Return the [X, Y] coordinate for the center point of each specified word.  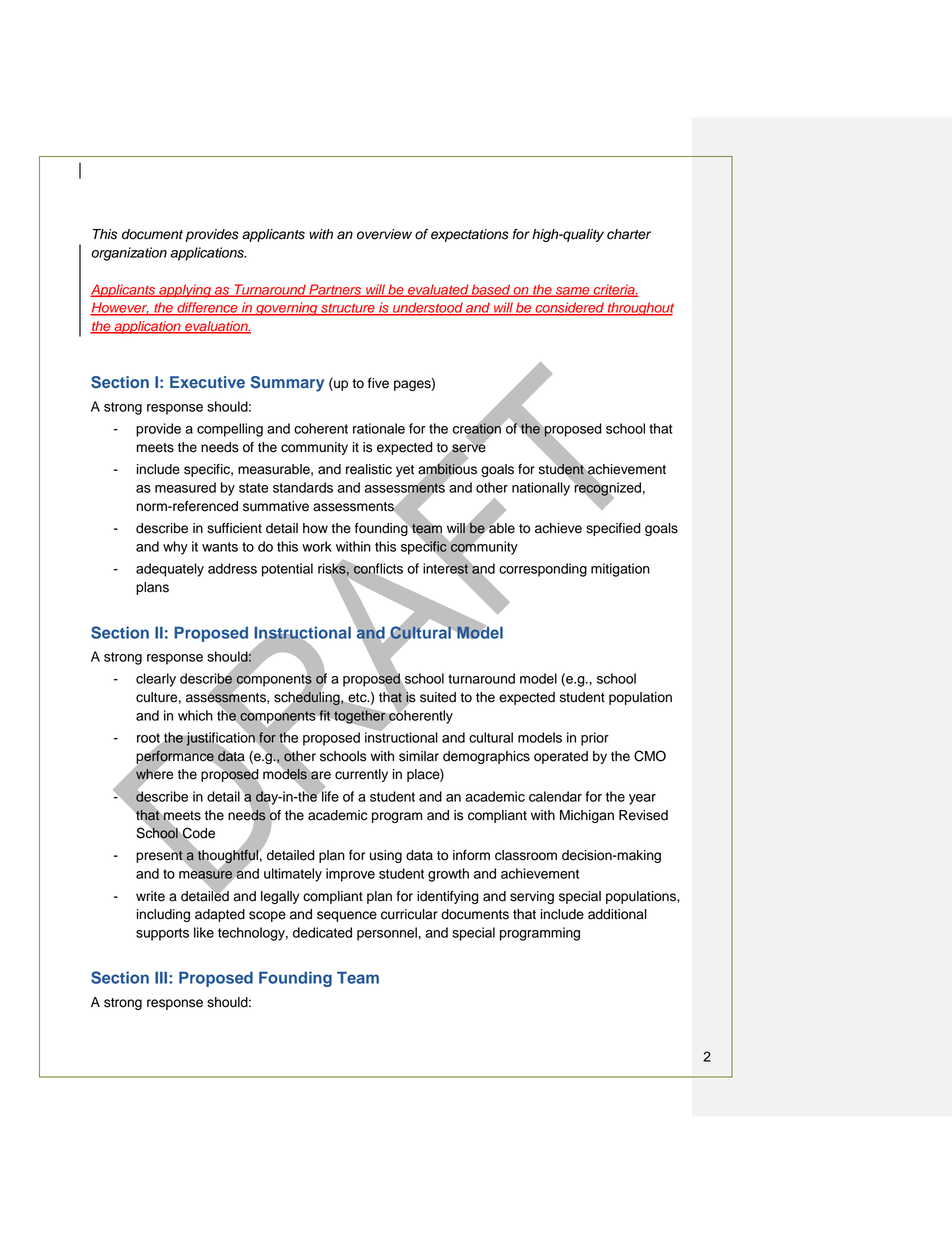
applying [185, 291]
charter [629, 234]
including [163, 915]
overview [384, 234]
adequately [170, 570]
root [149, 739]
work [317, 546]
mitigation [620, 570]
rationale [379, 428]
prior [595, 739]
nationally [541, 489]
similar [419, 756]
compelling [230, 430]
